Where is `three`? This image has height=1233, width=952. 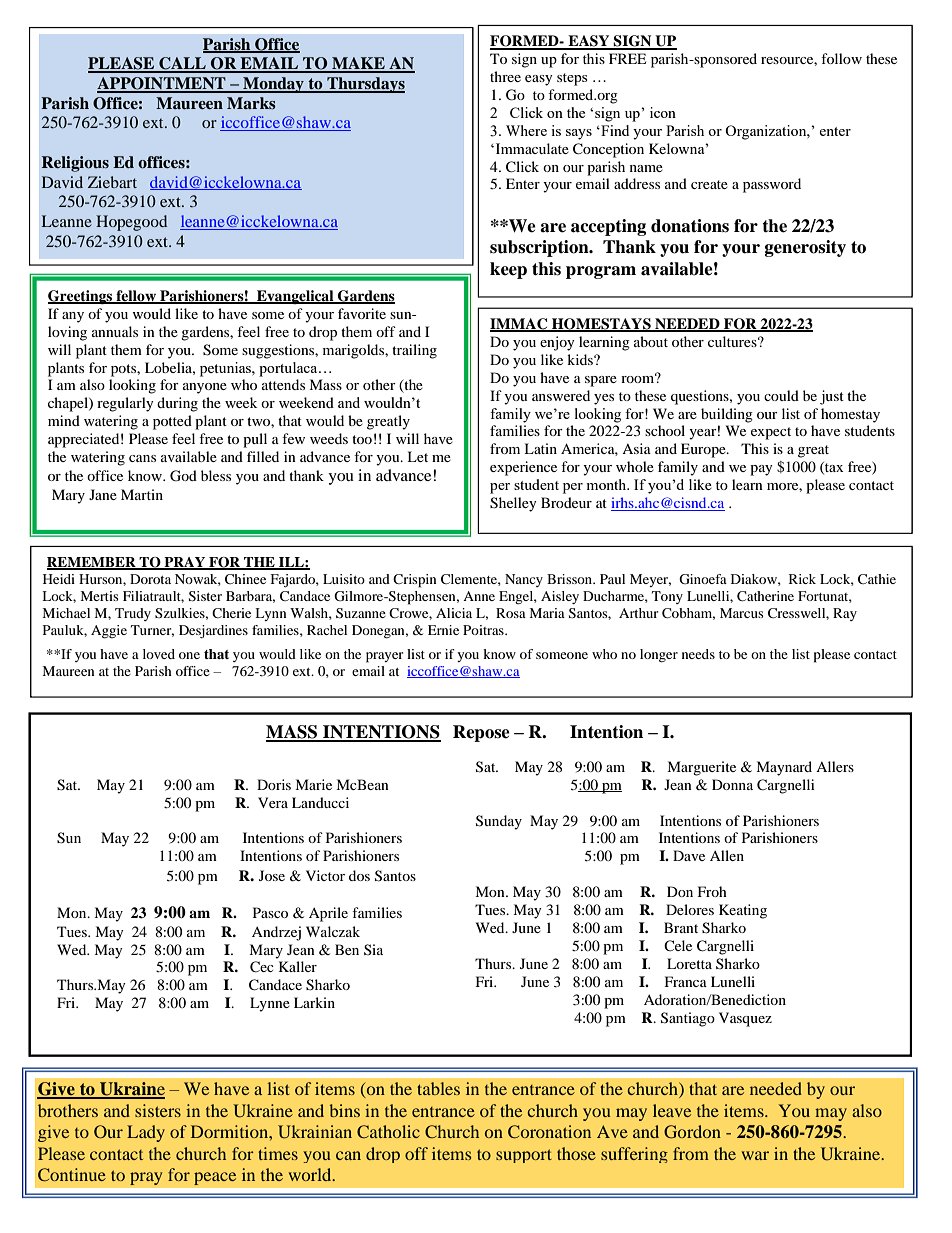
three is located at coordinates (505, 76).
